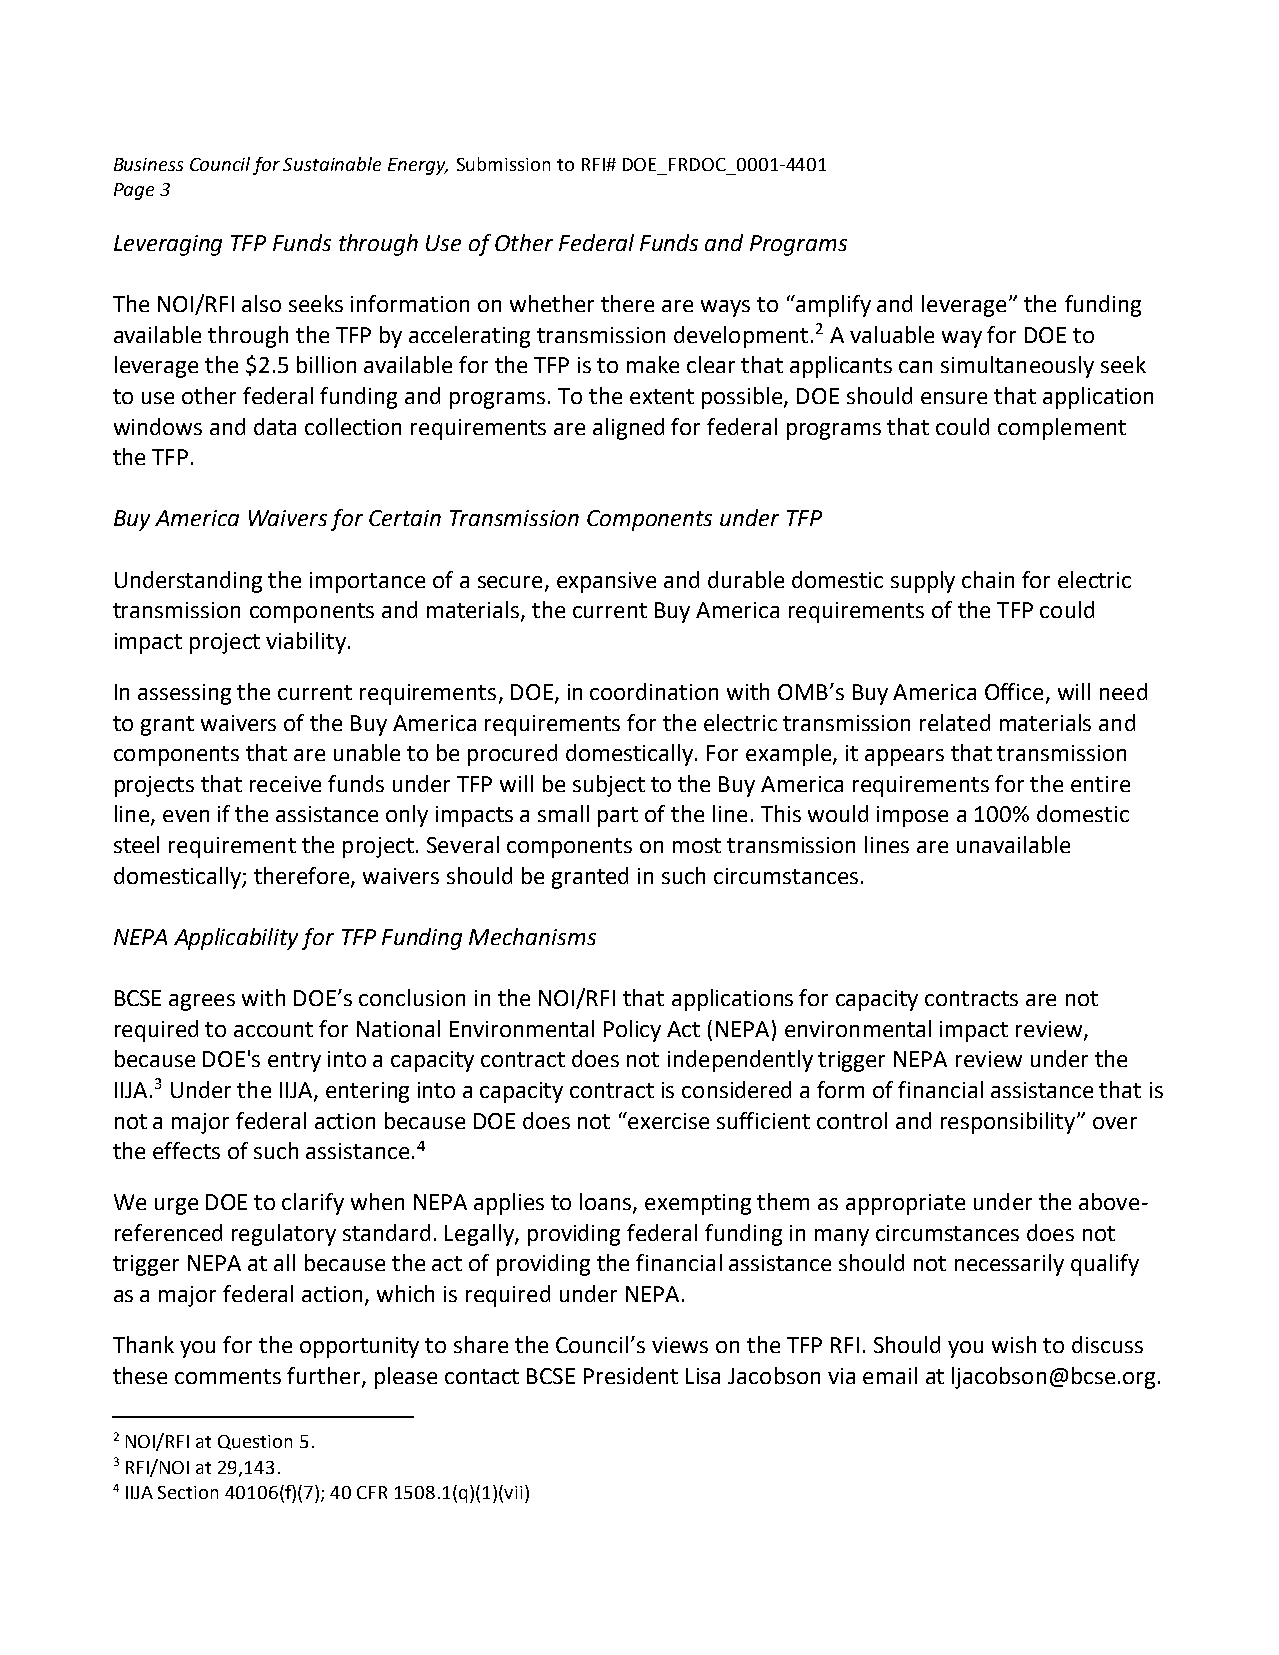 The height and width of the page is (1655, 1279). Describe the element at coordinates (1009, 1123) in the page. I see `responsibility` at that location.
